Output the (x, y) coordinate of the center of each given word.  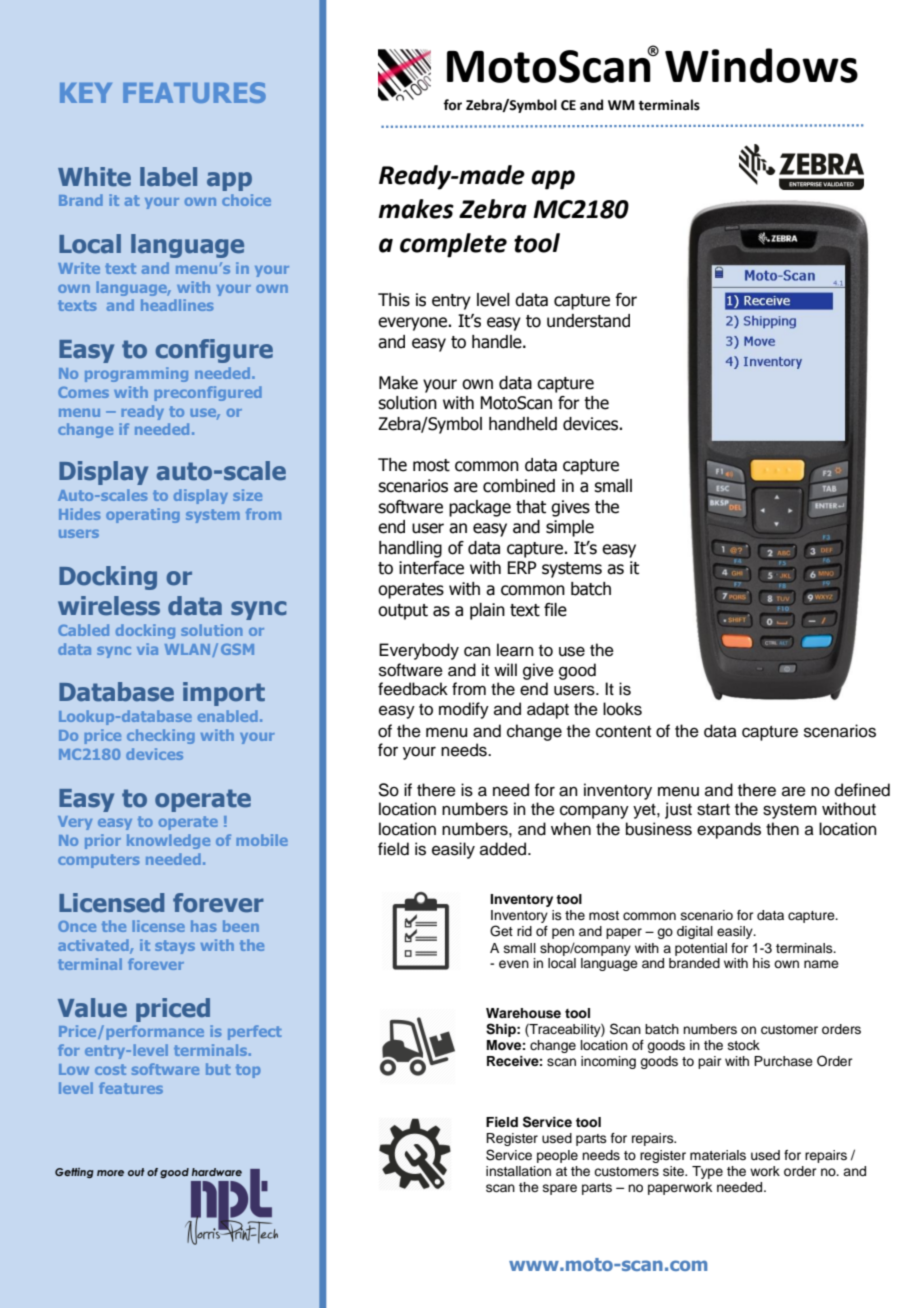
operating (143, 515)
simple (570, 528)
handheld (523, 424)
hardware (217, 1172)
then (782, 829)
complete (453, 245)
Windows (761, 65)
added (504, 849)
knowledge (168, 841)
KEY (86, 93)
